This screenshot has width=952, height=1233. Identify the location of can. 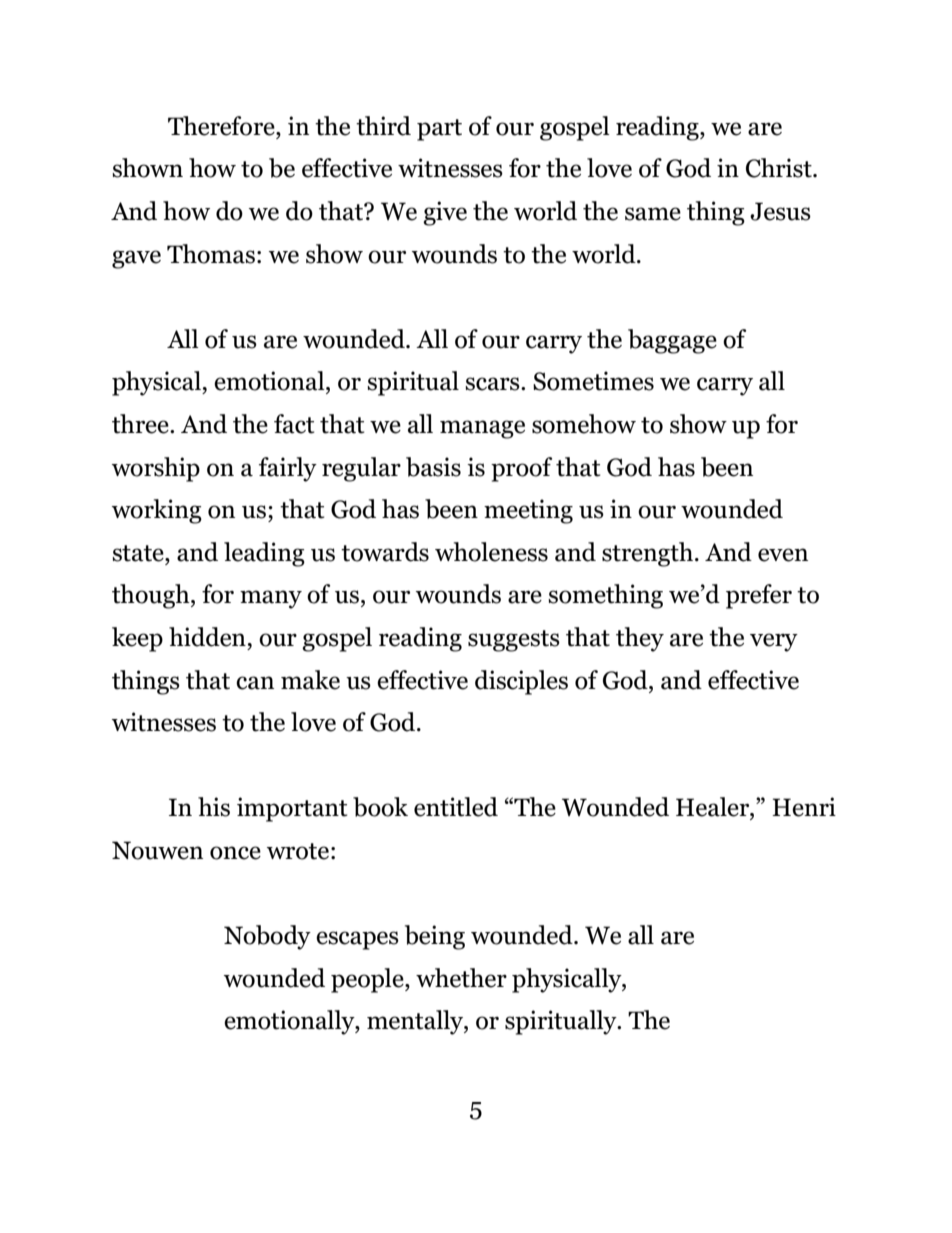
(255, 683).
